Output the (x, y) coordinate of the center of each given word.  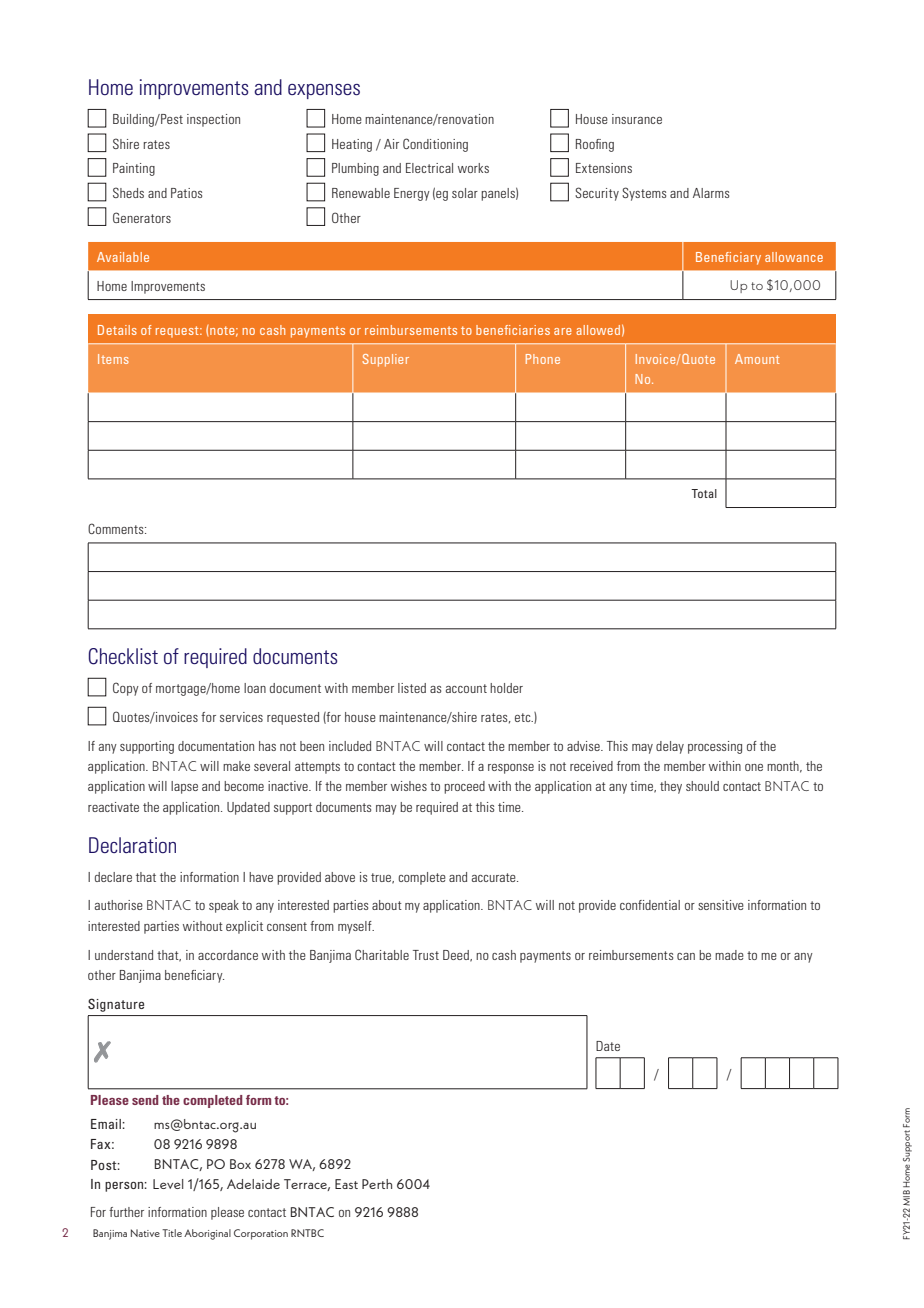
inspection (213, 120)
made (729, 955)
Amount (757, 359)
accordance (228, 955)
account (466, 688)
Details (117, 330)
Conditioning (435, 145)
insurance (637, 119)
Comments (117, 528)
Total (704, 493)
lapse (184, 787)
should (702, 786)
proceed (464, 787)
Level (168, 1184)
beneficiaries (513, 330)
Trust (426, 955)
